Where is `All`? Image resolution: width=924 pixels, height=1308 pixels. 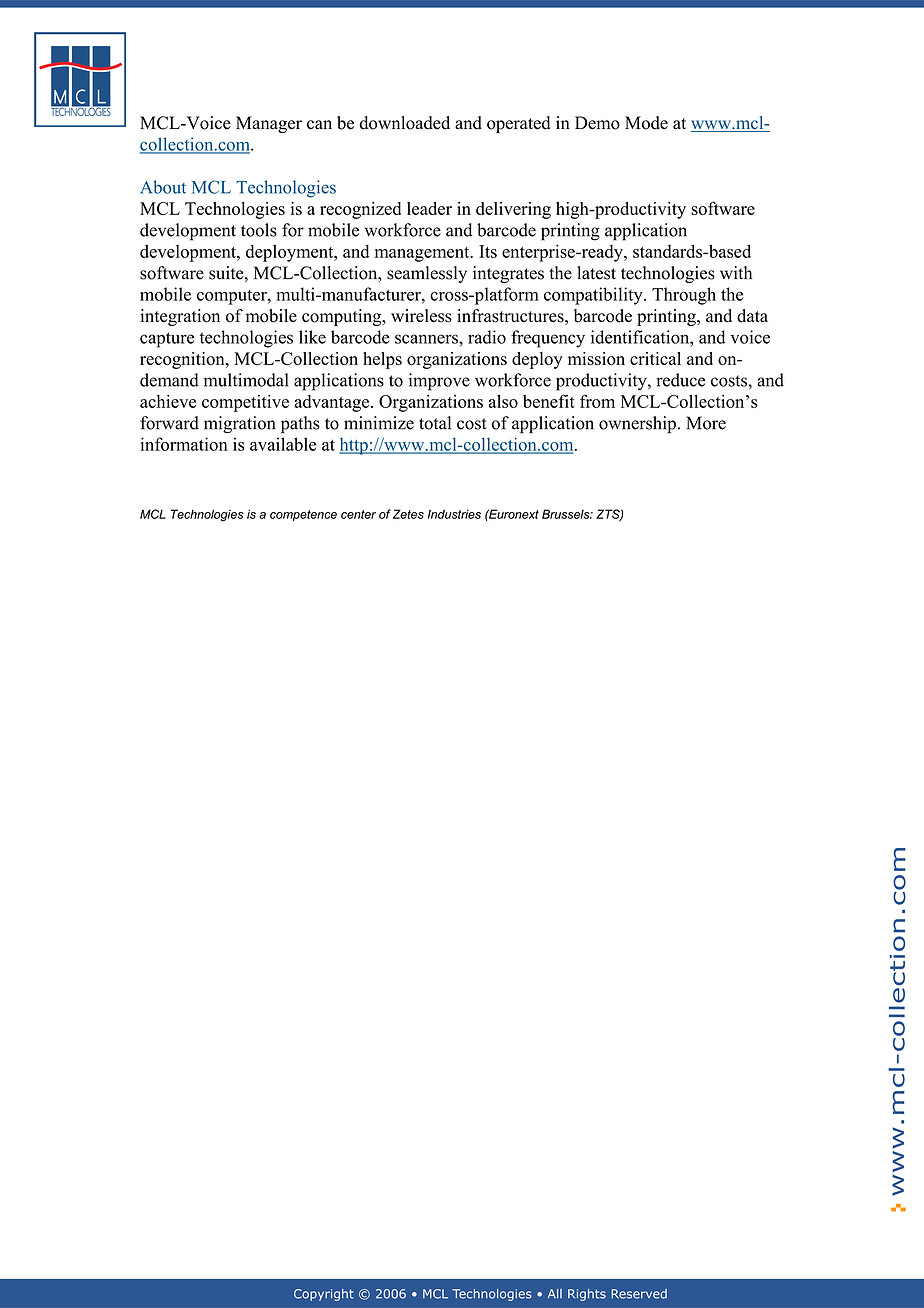 All is located at coordinates (555, 1293).
